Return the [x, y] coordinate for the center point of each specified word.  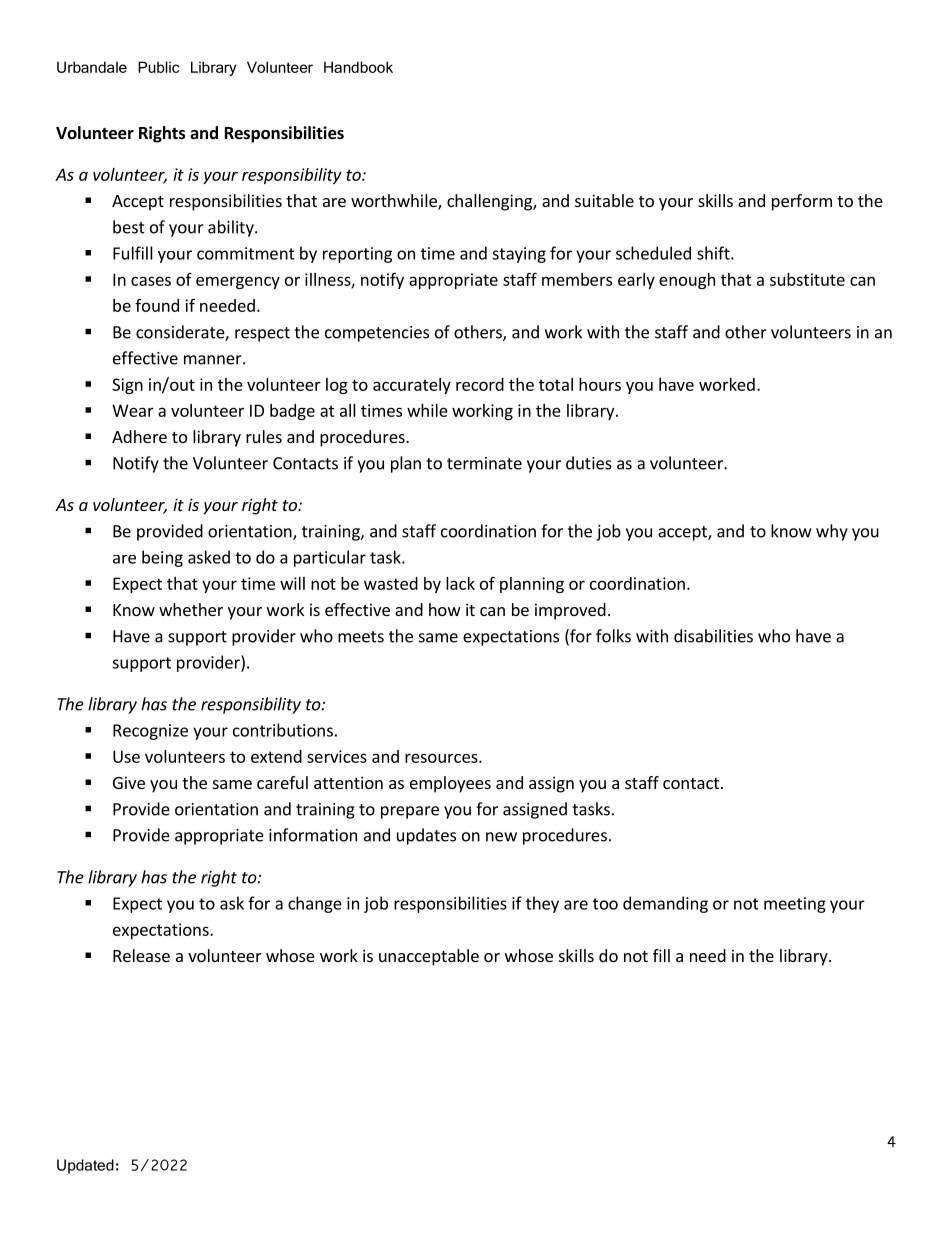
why [832, 532]
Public [158, 67]
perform [802, 202]
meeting [795, 905]
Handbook [358, 67]
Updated [85, 1166]
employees [450, 784]
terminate [484, 463]
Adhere [139, 436]
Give [129, 782]
